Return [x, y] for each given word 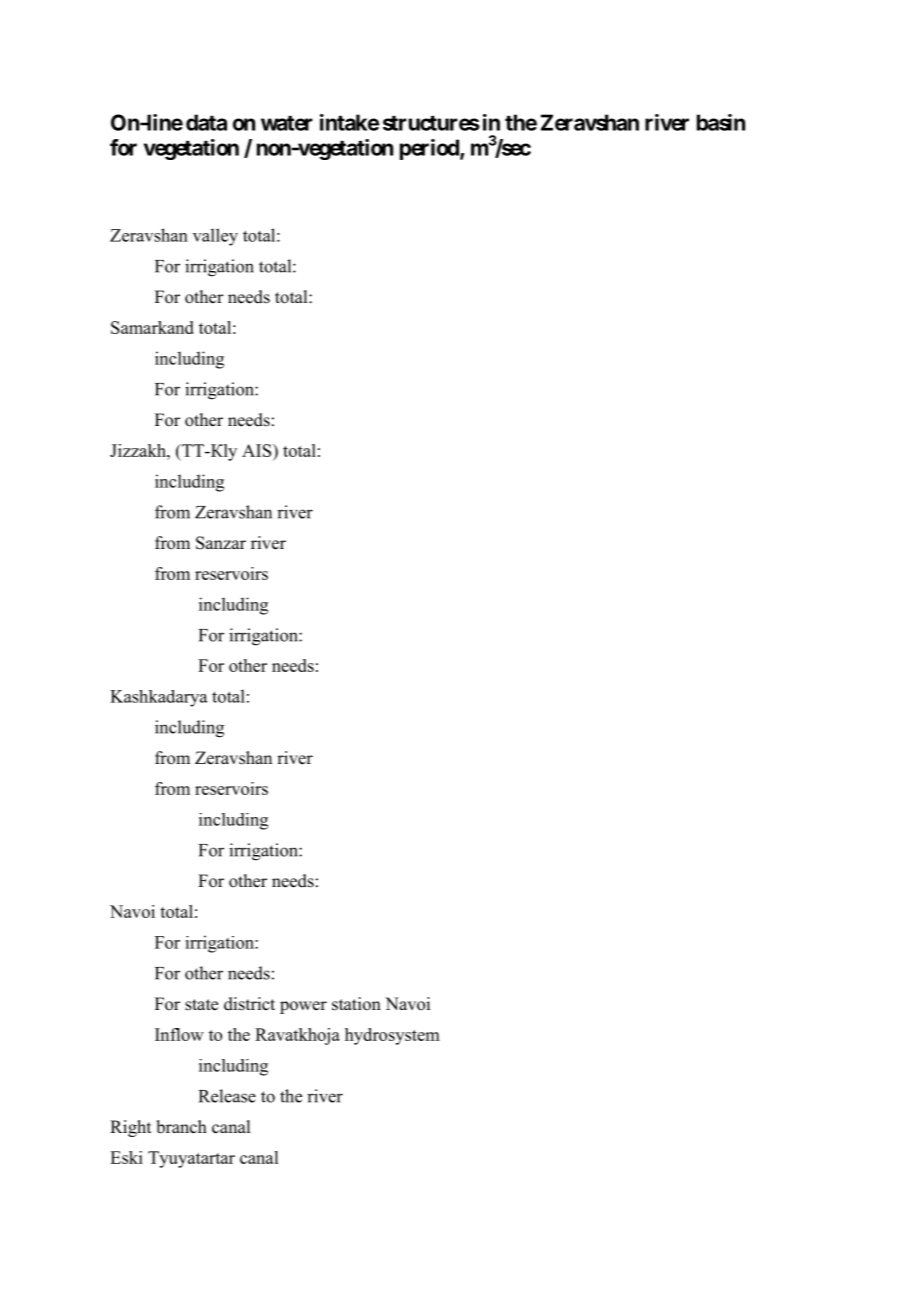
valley [215, 237]
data [206, 122]
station [356, 1004]
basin [721, 122]
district [249, 1004]
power [303, 1007]
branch [181, 1127]
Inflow [179, 1034]
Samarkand [152, 327]
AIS [258, 450]
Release [227, 1096]
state [201, 1005]
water [287, 123]
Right [130, 1128]
